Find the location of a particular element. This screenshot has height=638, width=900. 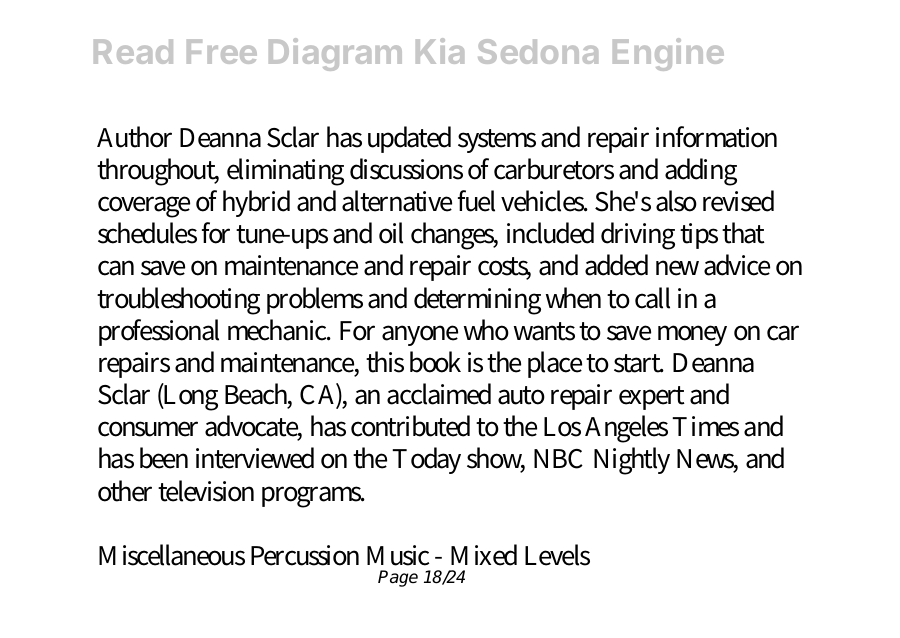

Miscellaneous is located at coordinates (172, 555).
